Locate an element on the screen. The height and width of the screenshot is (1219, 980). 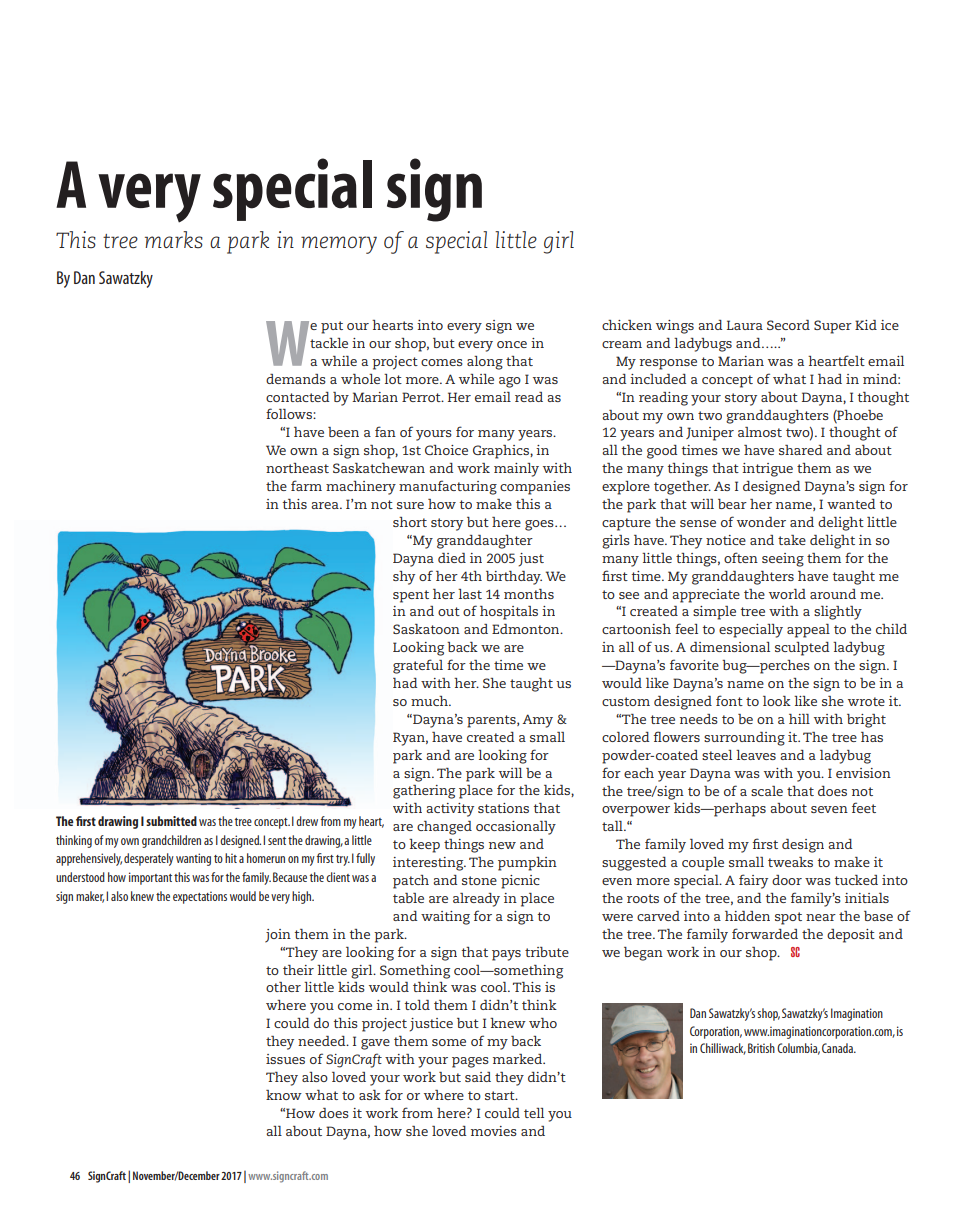
Secord is located at coordinates (788, 325).
